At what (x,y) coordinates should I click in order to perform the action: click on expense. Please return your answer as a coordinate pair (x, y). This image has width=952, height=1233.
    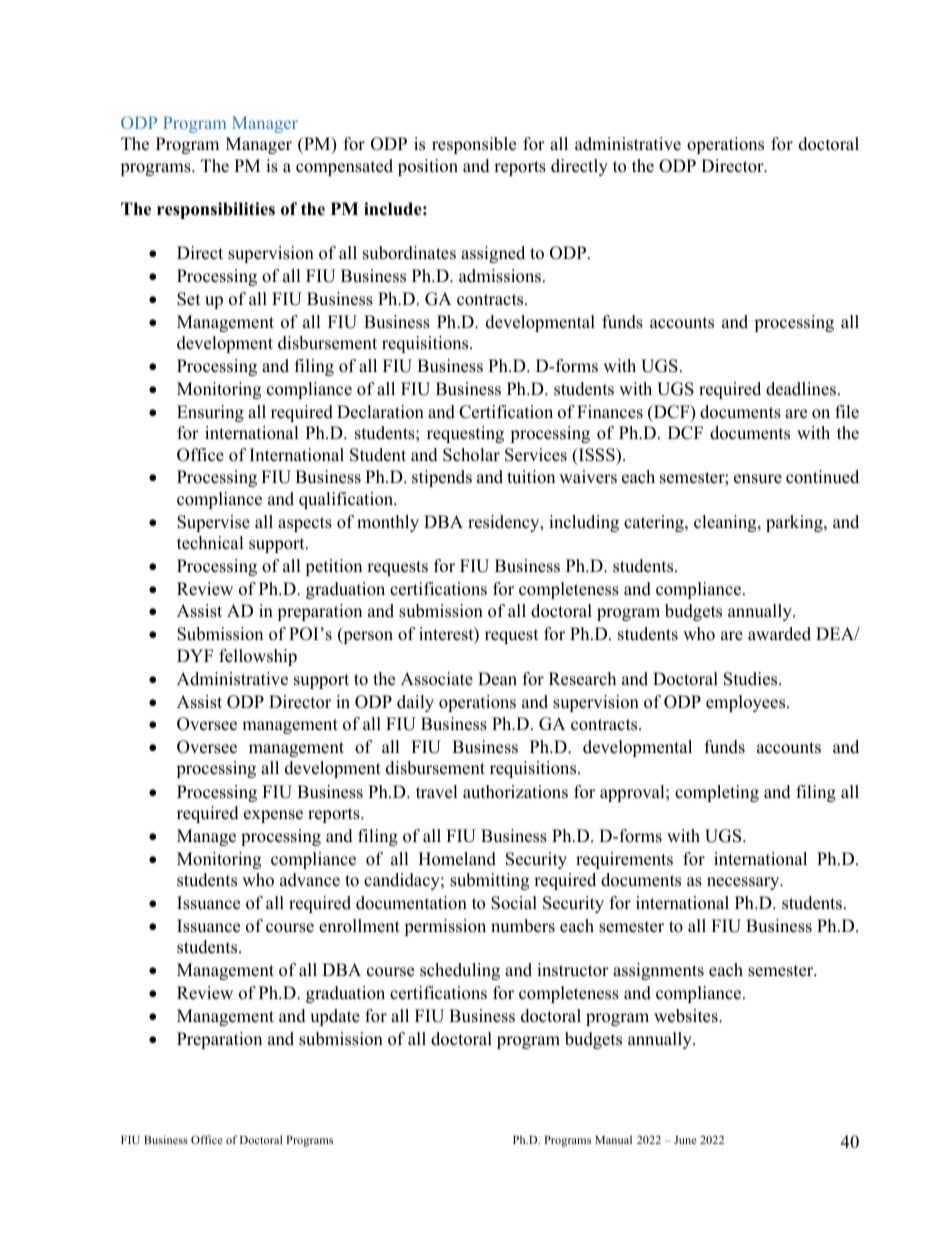
    Looking at the image, I should click on (273, 816).
